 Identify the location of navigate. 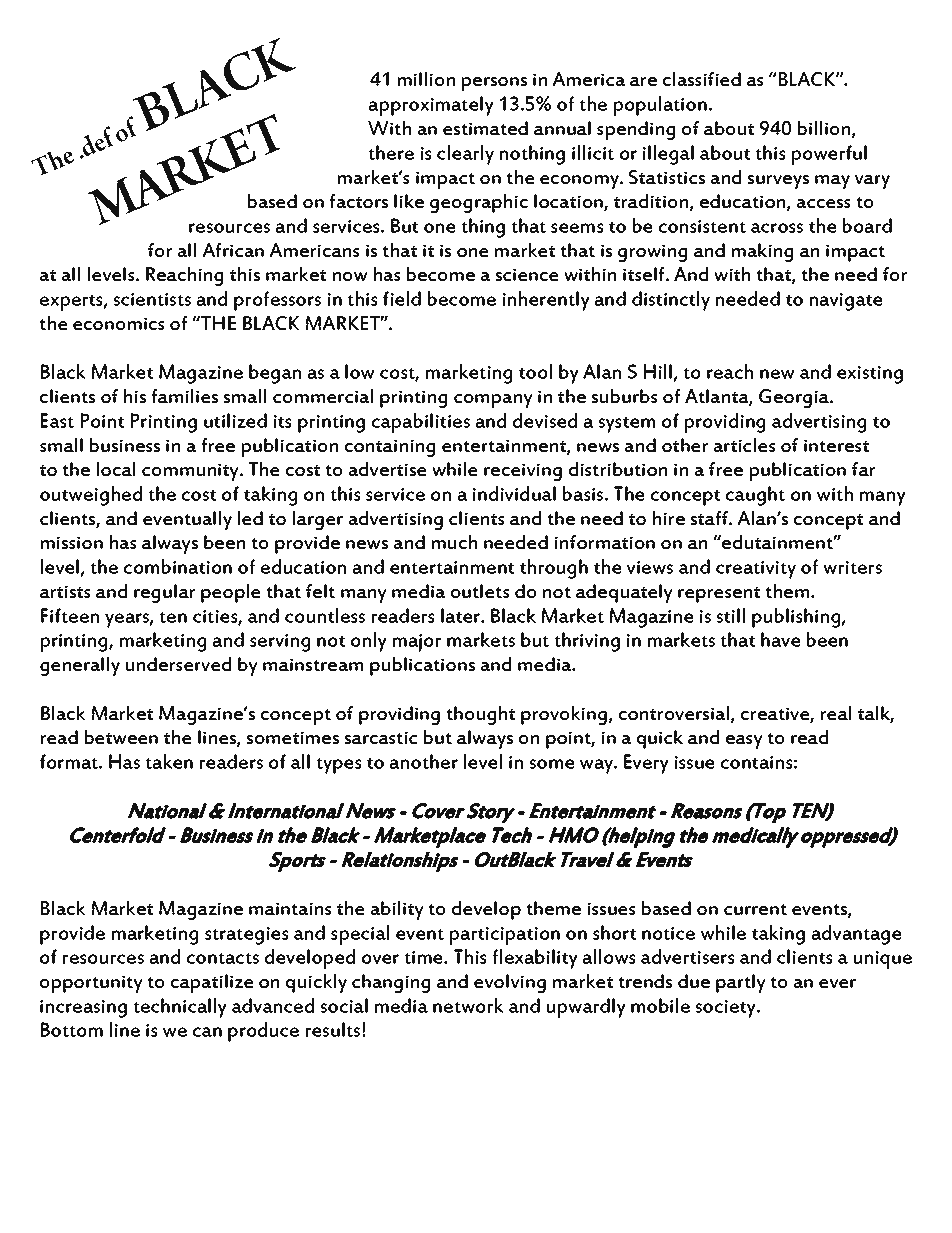
(846, 302).
